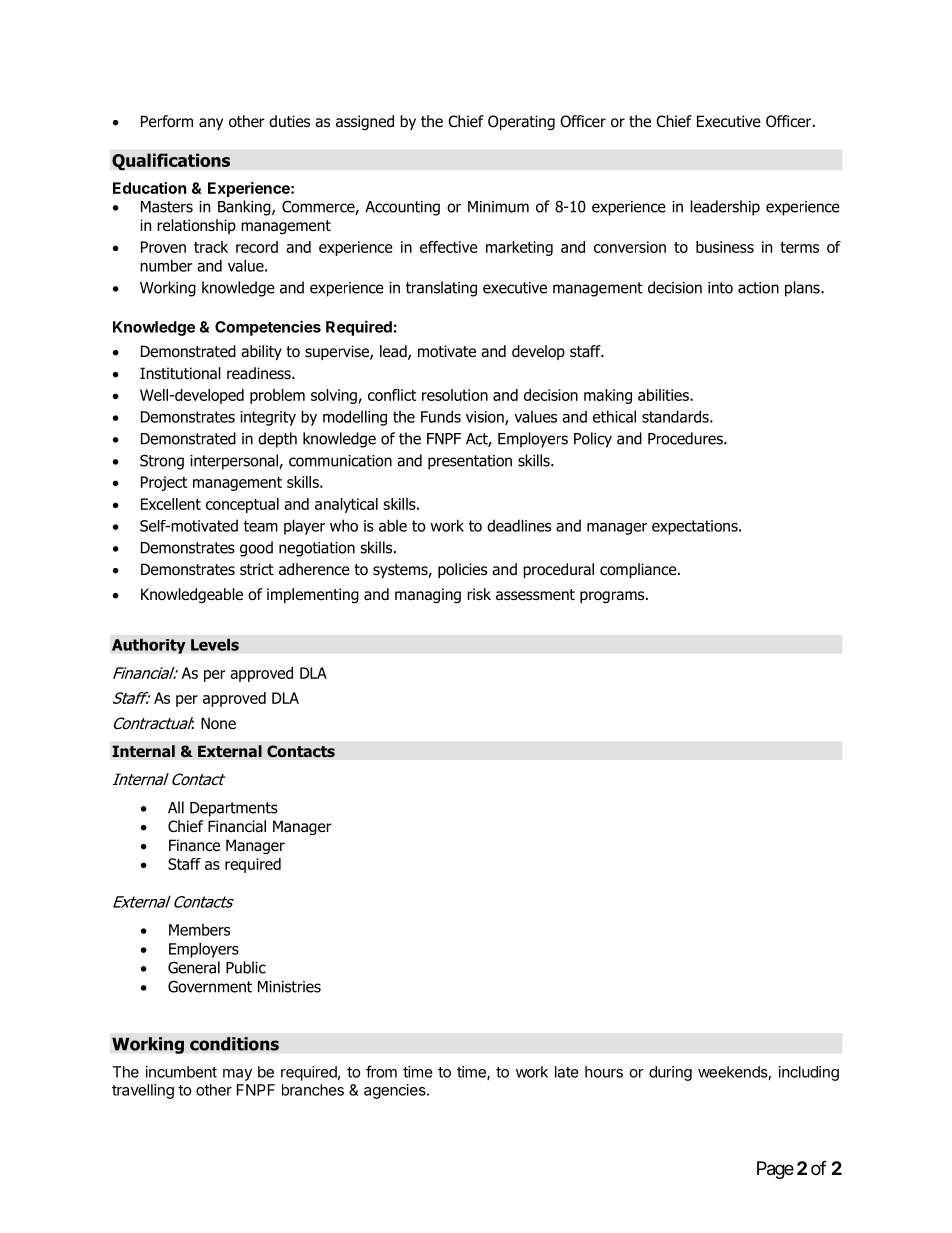  What do you see at coordinates (725, 247) in the image?
I see `business` at bounding box center [725, 247].
